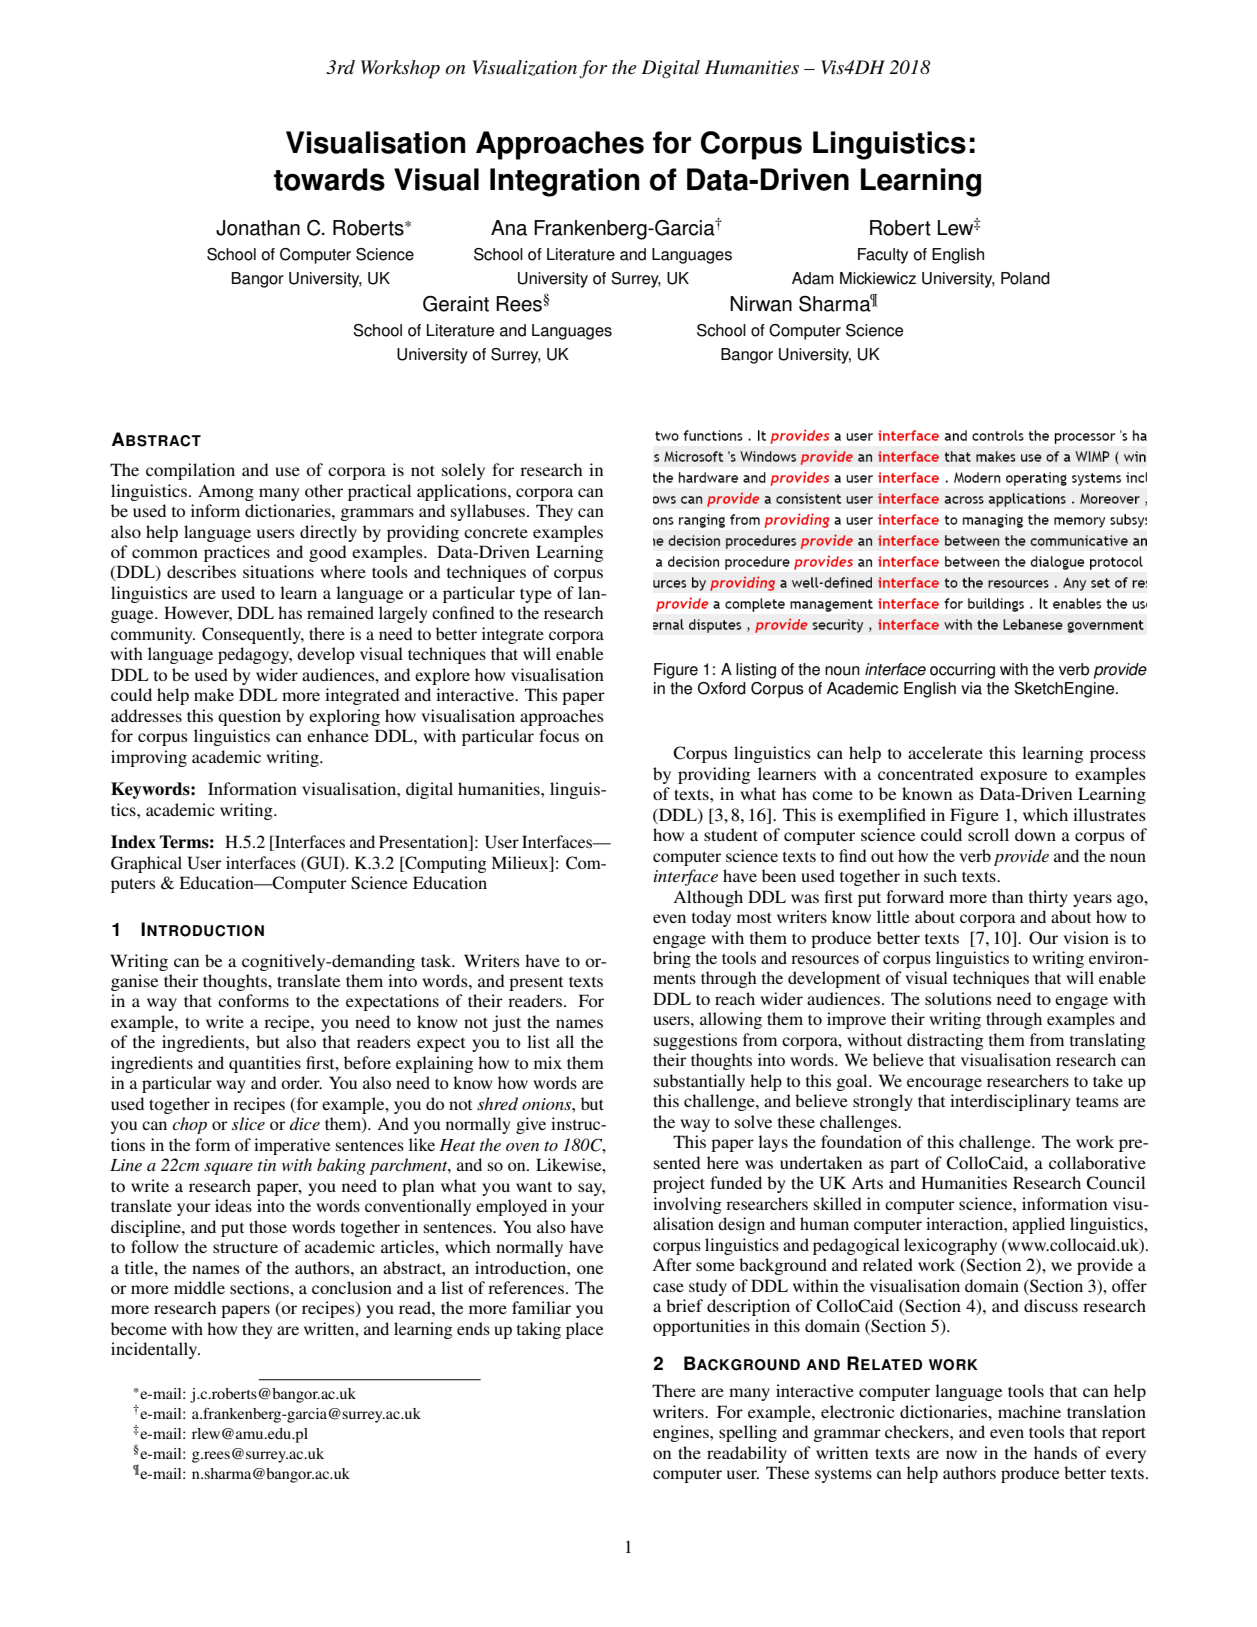  Describe the element at coordinates (565, 182) in the document. I see `Integration` at that location.
